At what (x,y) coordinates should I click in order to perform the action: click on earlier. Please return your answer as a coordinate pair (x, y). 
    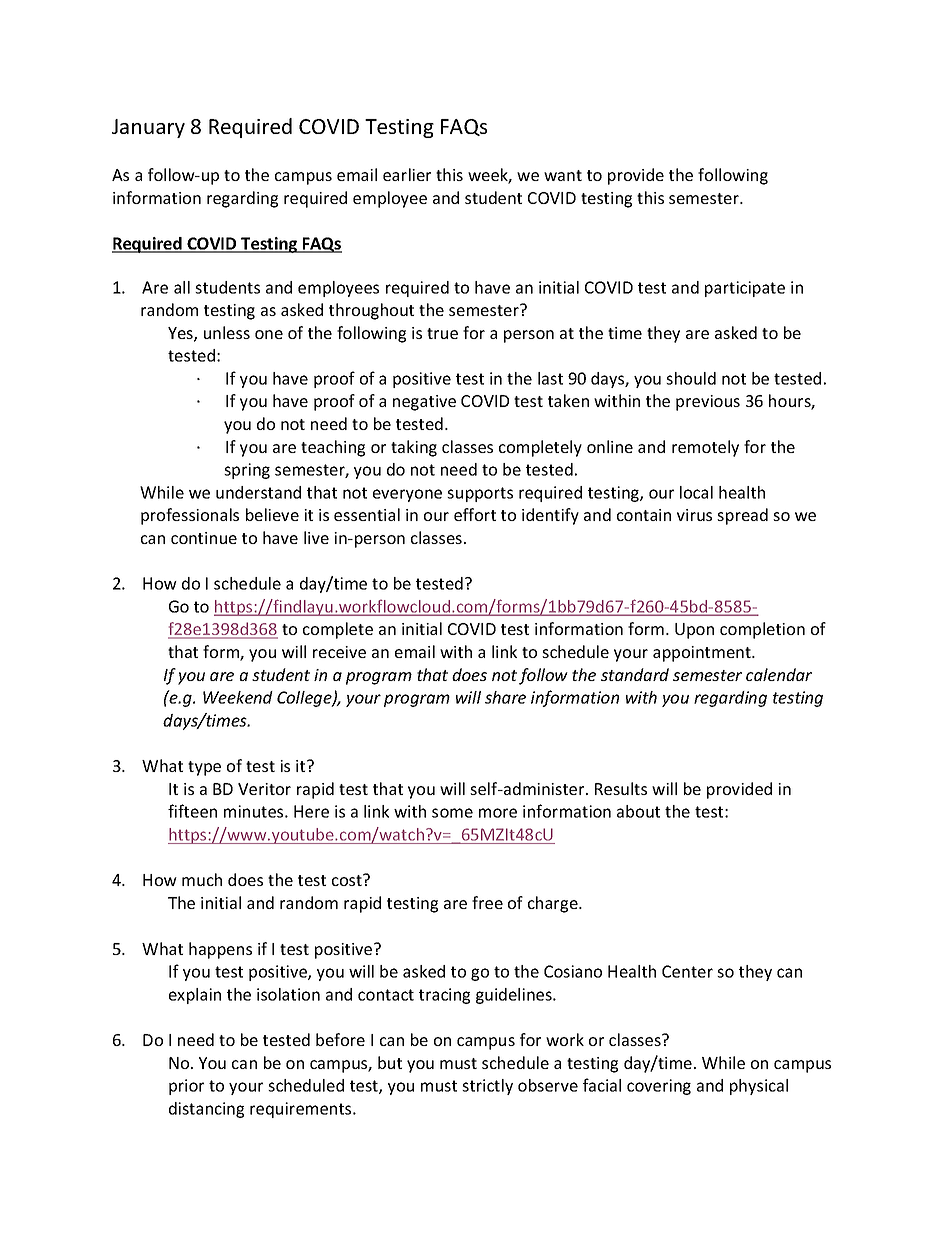
    Looking at the image, I should click on (407, 174).
